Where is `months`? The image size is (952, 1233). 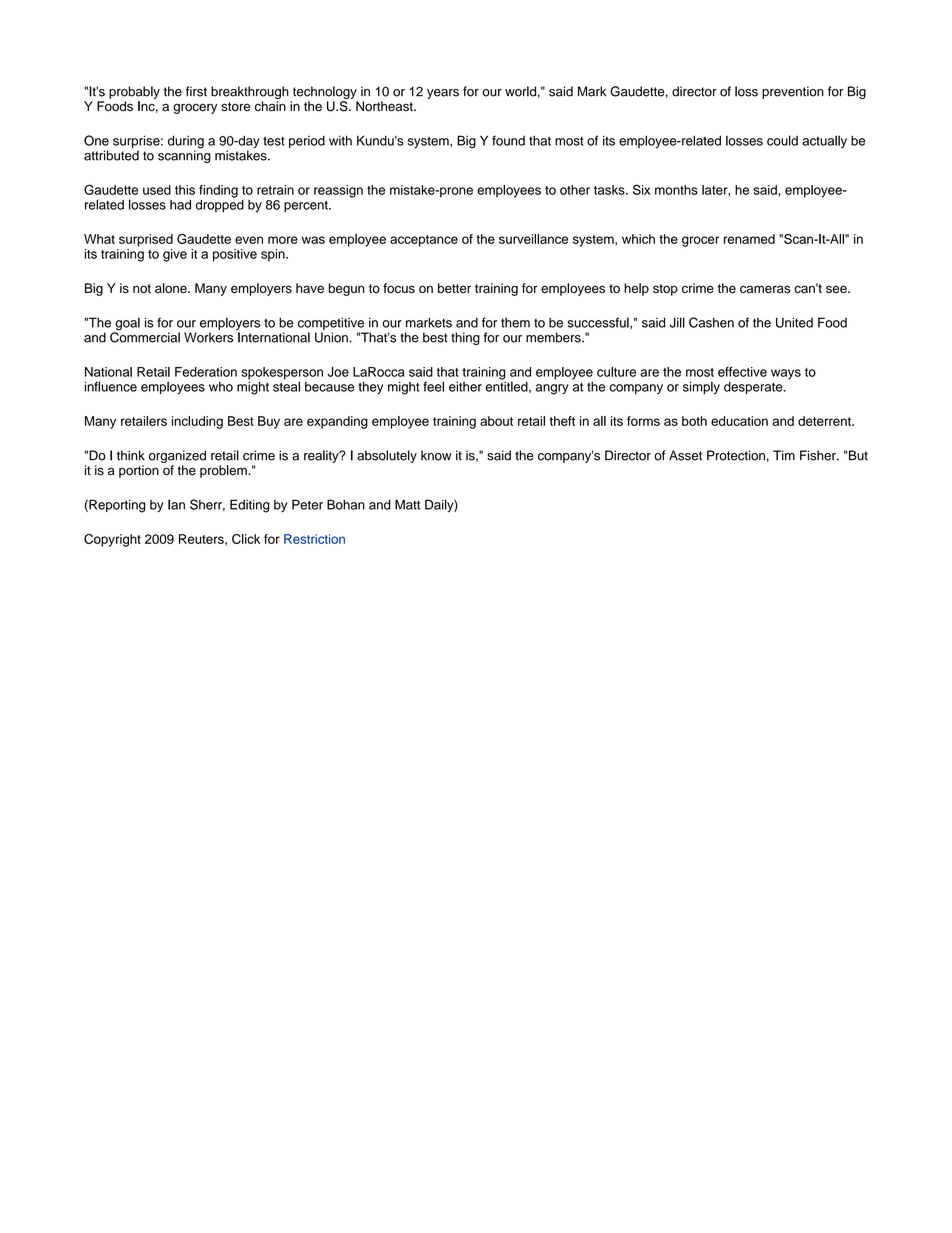
months is located at coordinates (676, 190).
